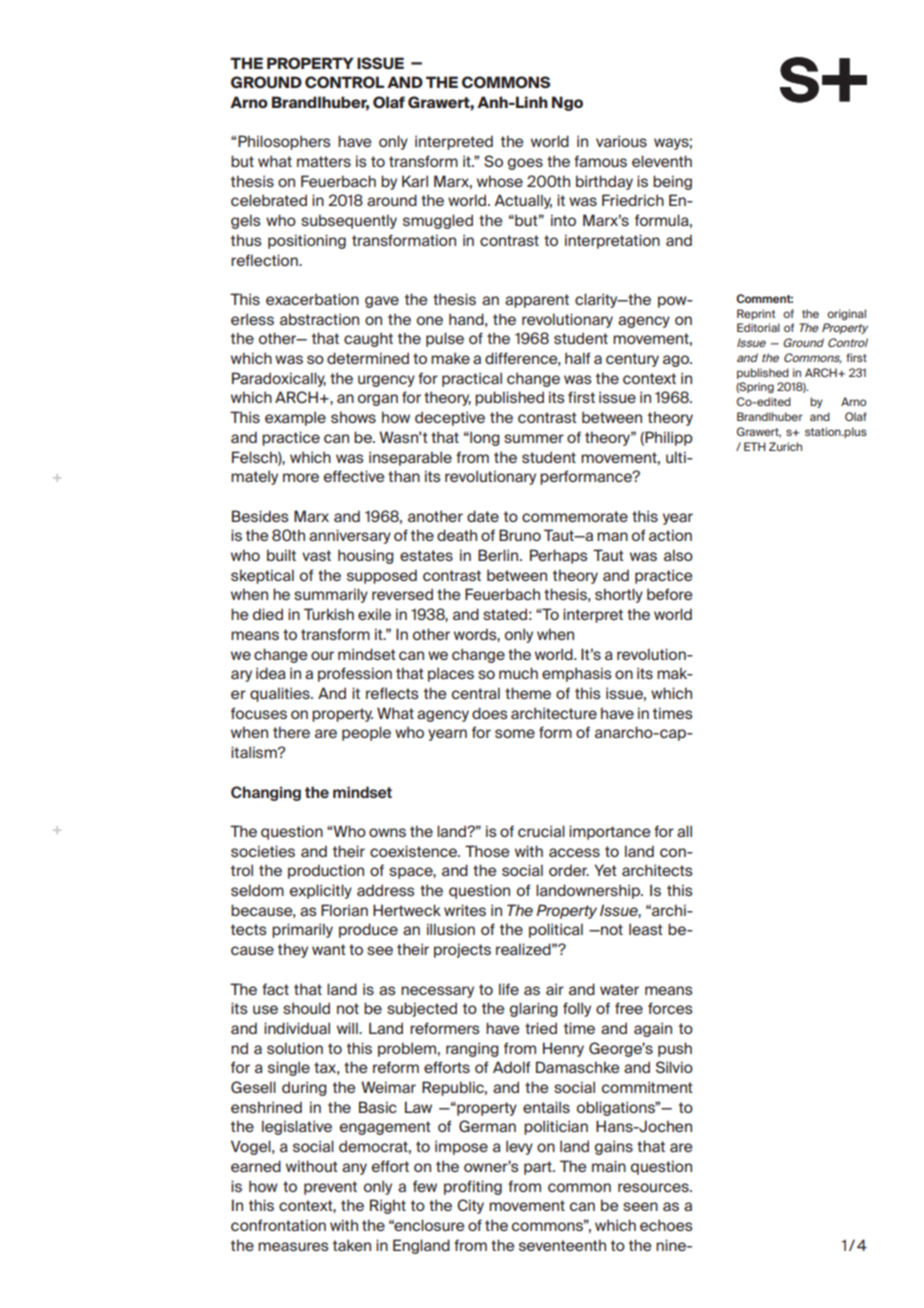  I want to click on seventeenth, so click(562, 1245).
